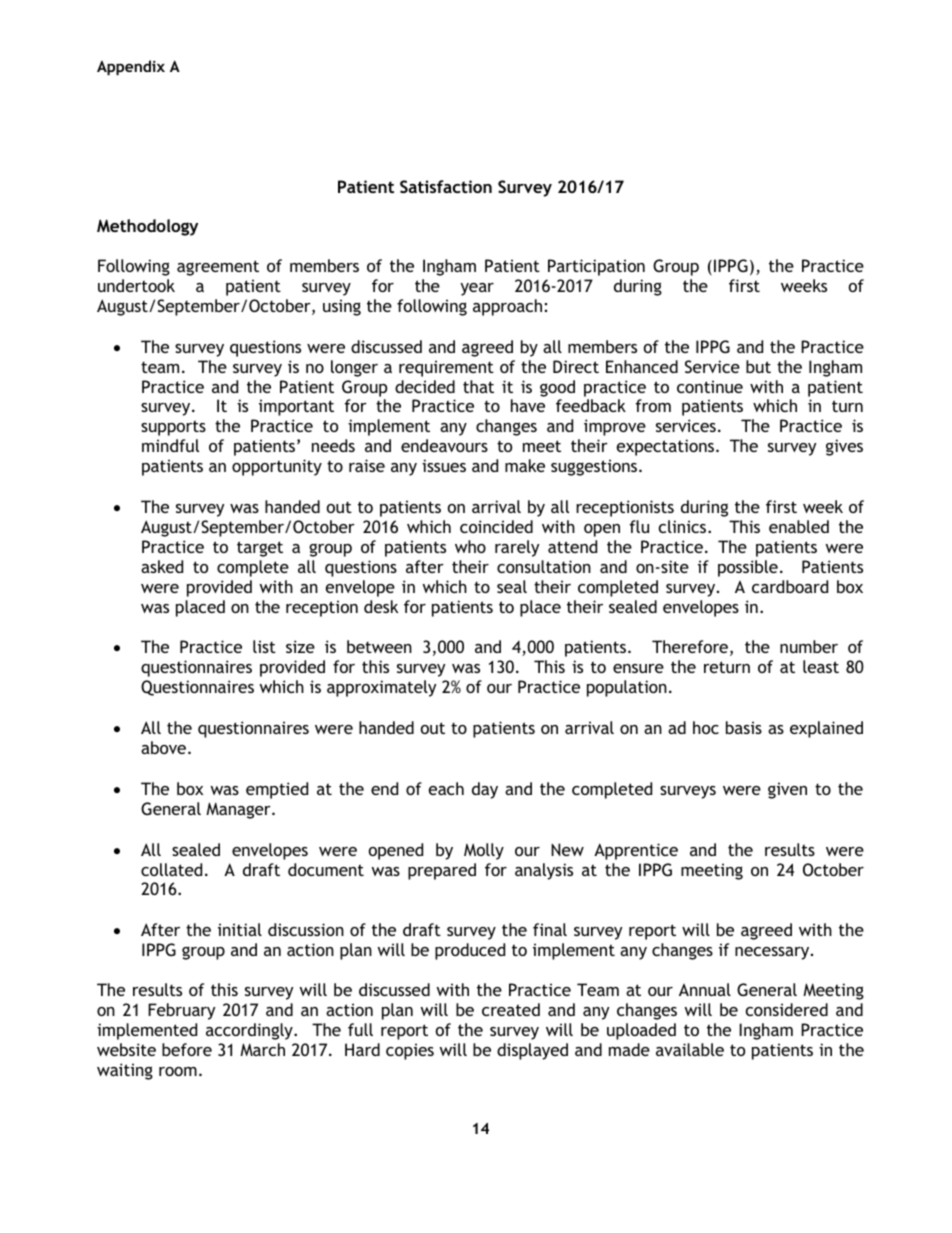 Image resolution: width=952 pixels, height=1233 pixels. What do you see at coordinates (787, 790) in the screenshot?
I see `given` at bounding box center [787, 790].
